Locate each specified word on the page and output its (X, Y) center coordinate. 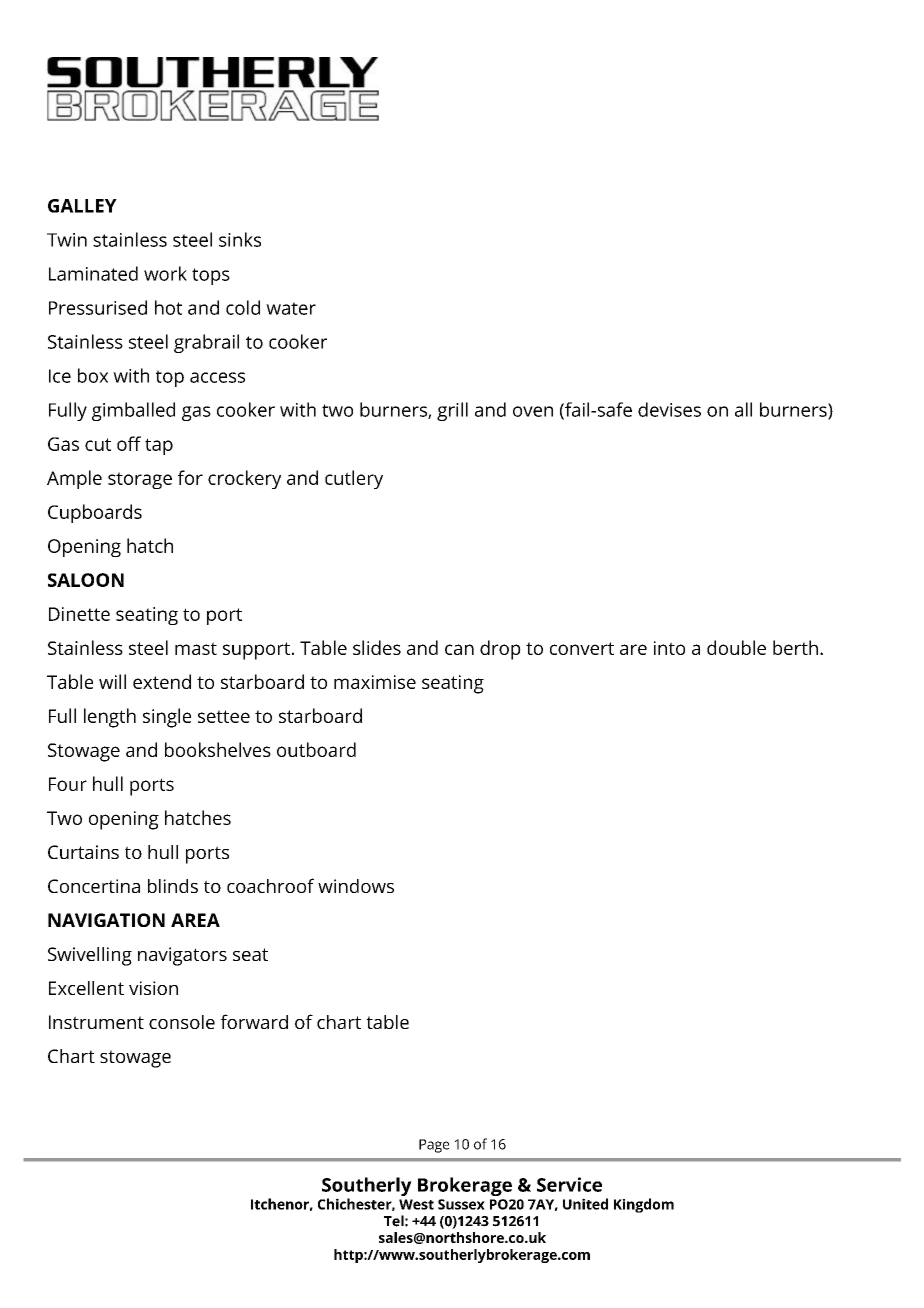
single (167, 718)
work (165, 273)
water (291, 308)
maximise (375, 682)
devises (669, 409)
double (736, 647)
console (182, 1022)
